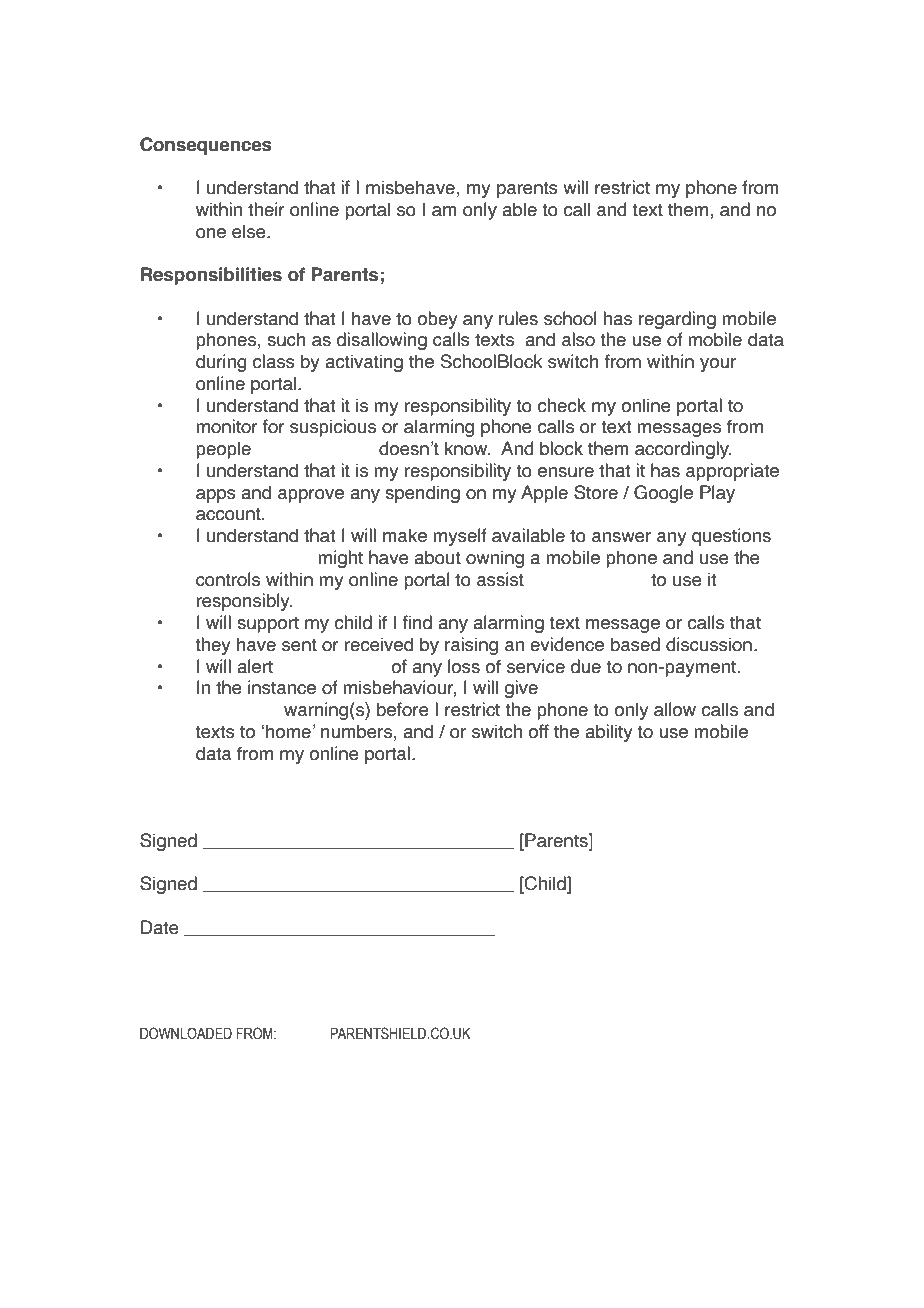 The height and width of the document is (1308, 924). What do you see at coordinates (288, 731) in the document?
I see `home` at bounding box center [288, 731].
